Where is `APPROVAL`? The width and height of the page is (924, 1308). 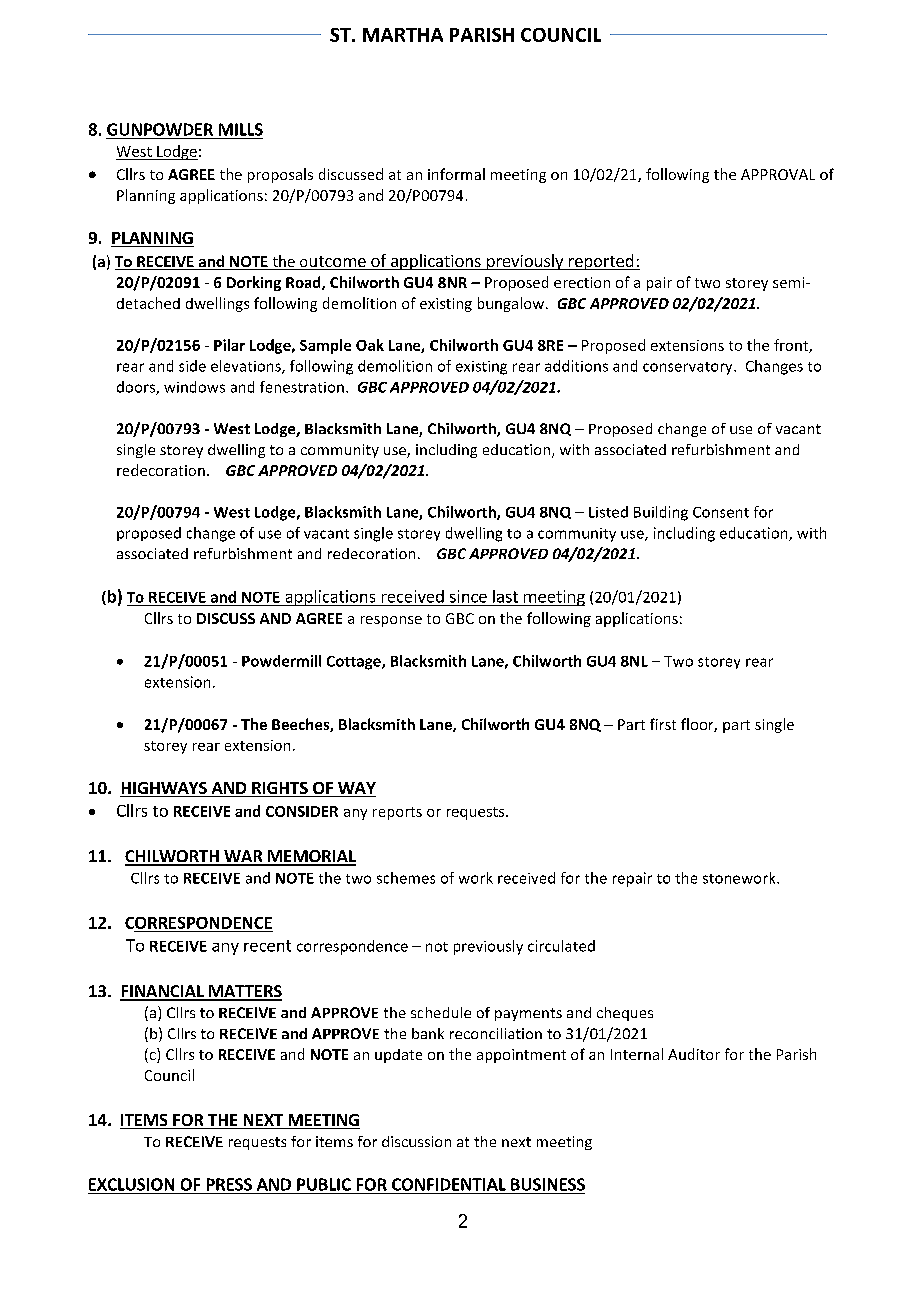 APPROVAL is located at coordinates (778, 174).
